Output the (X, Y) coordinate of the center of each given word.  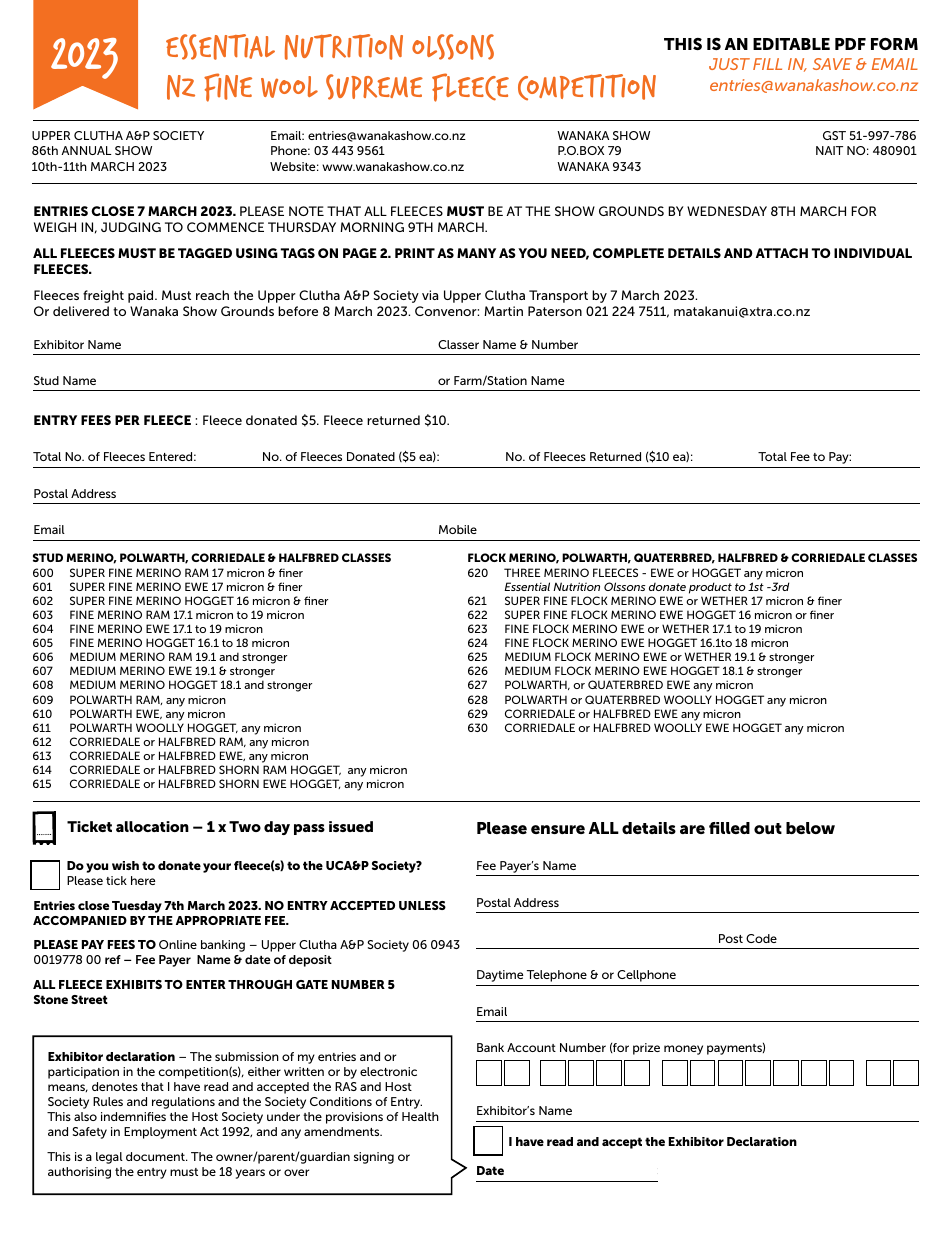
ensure (558, 829)
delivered (81, 311)
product (710, 588)
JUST (729, 64)
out (768, 828)
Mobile (458, 529)
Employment (160, 1133)
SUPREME (374, 87)
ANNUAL (86, 150)
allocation (152, 826)
